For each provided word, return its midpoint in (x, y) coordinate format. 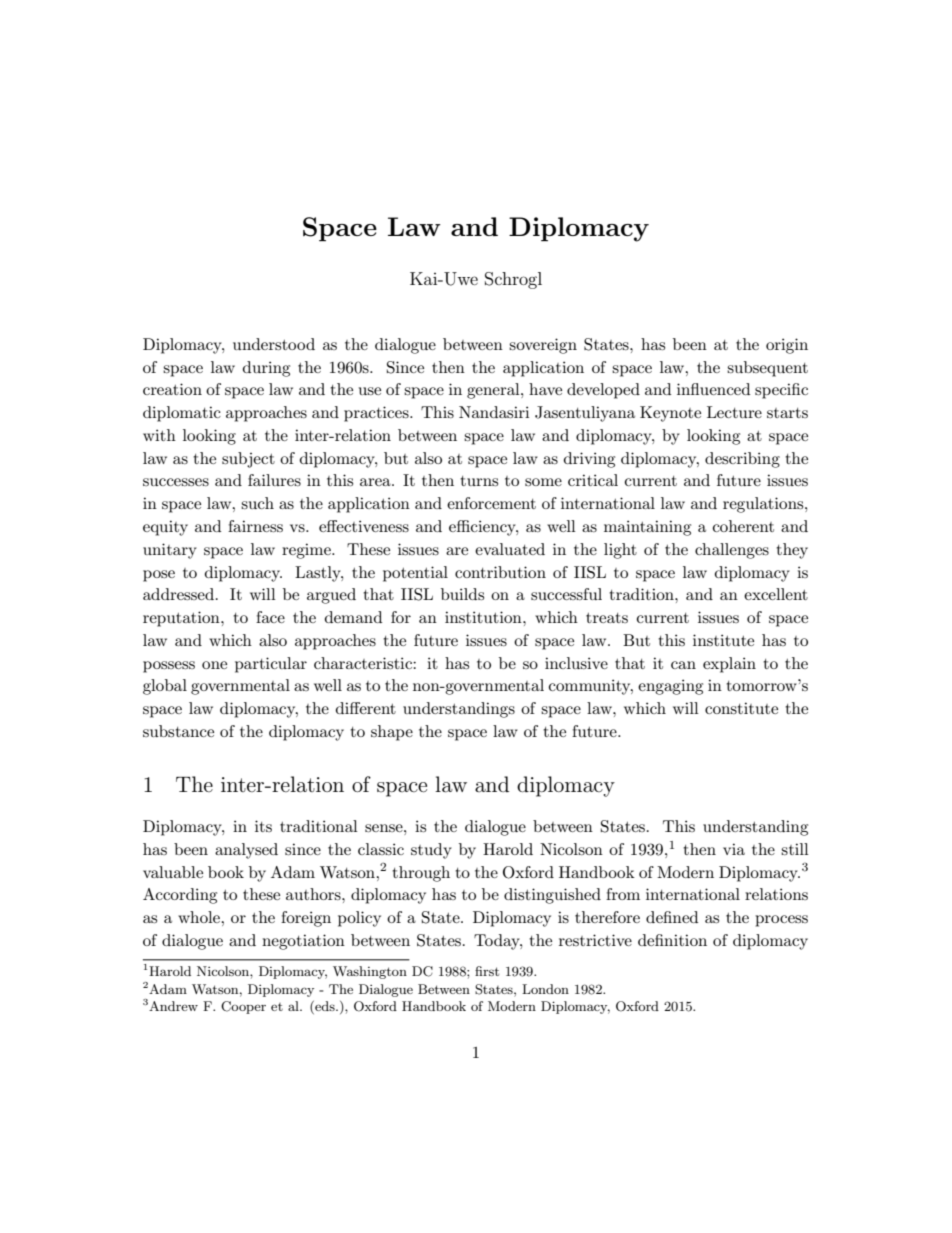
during (266, 369)
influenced (713, 389)
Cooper (243, 1007)
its (263, 826)
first (487, 971)
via (734, 849)
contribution (500, 572)
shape (392, 733)
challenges (732, 551)
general (494, 391)
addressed (180, 594)
